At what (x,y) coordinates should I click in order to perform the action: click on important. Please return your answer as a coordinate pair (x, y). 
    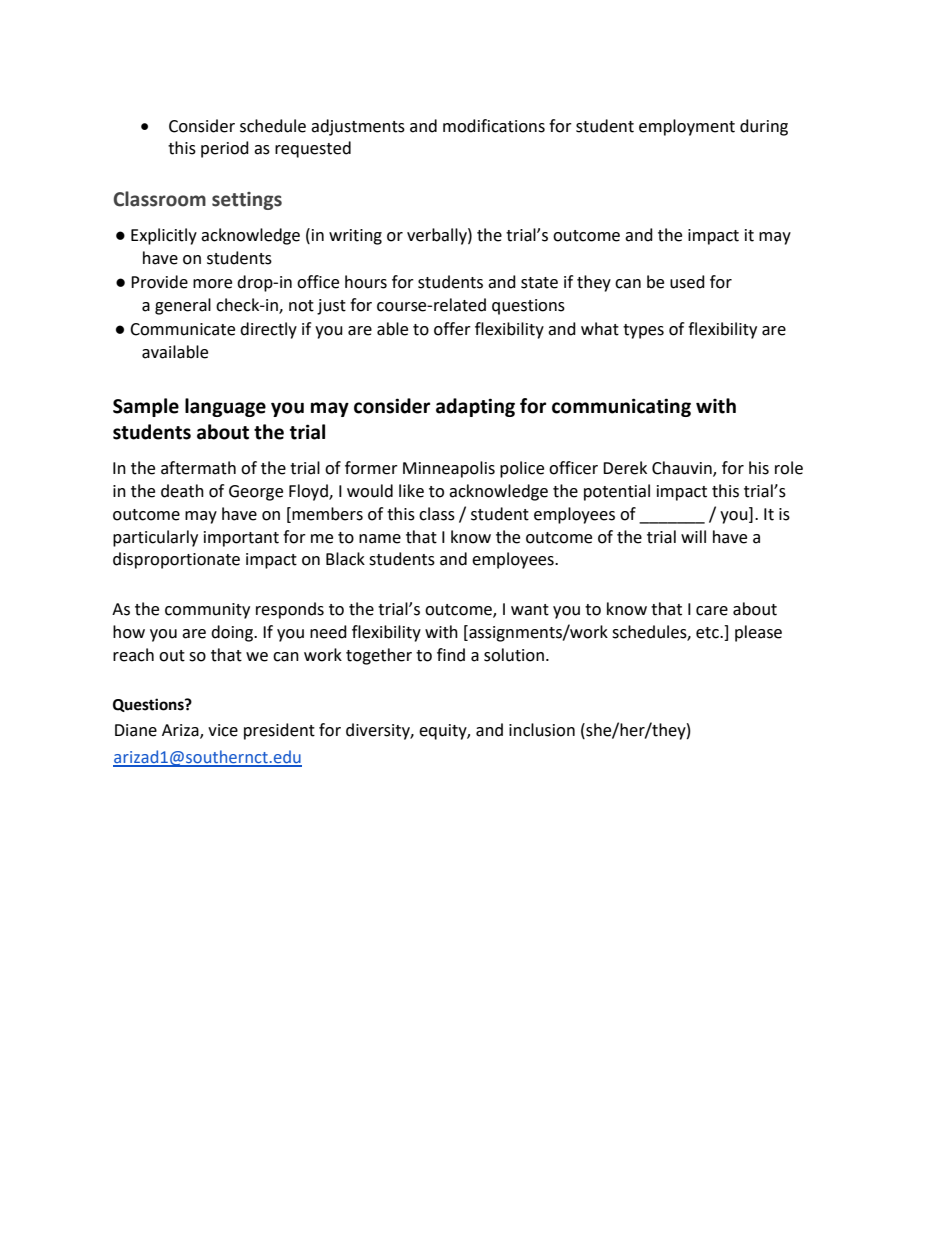
    Looking at the image, I should click on (241, 539).
